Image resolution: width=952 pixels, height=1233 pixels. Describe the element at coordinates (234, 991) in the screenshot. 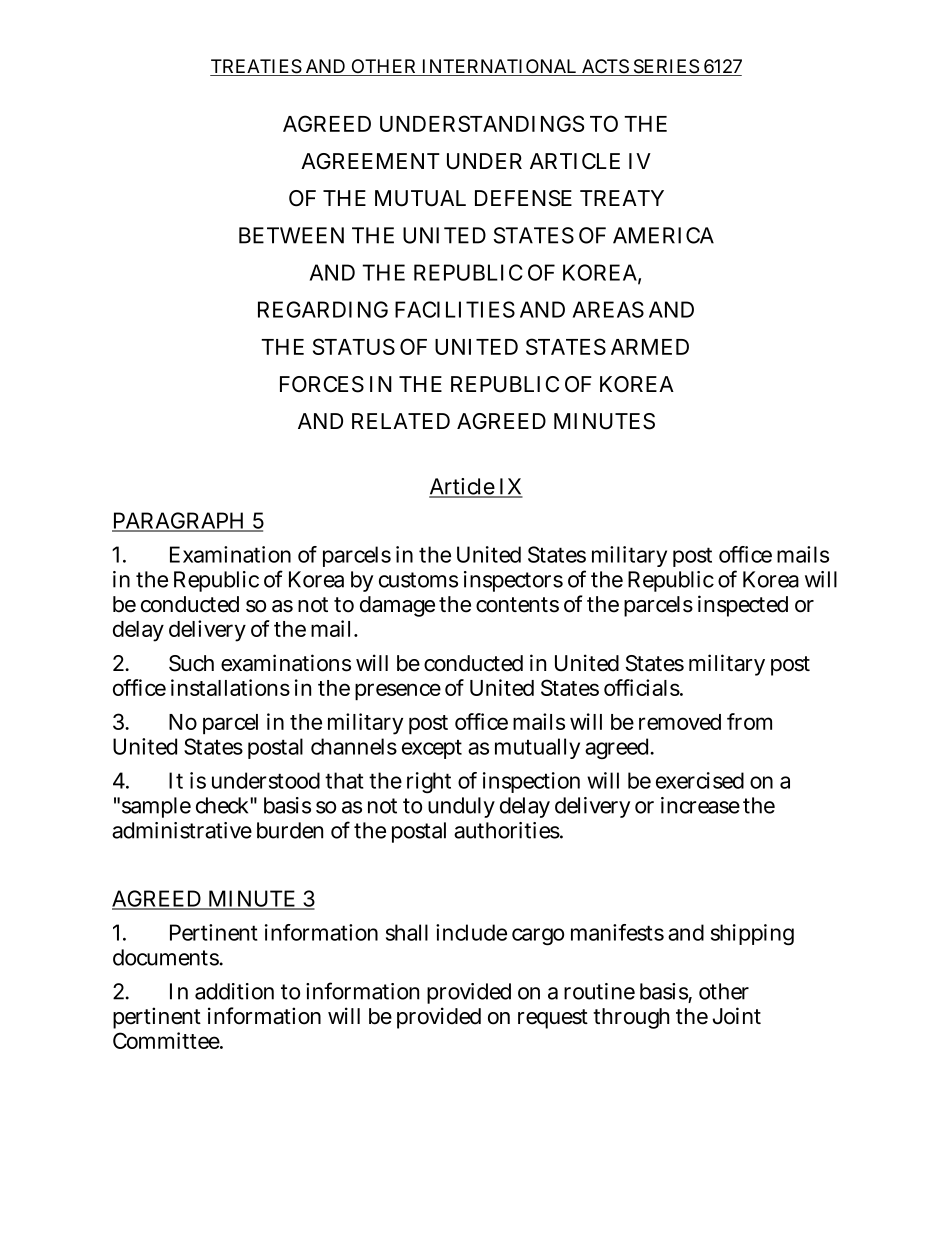

I see `addition` at that location.
